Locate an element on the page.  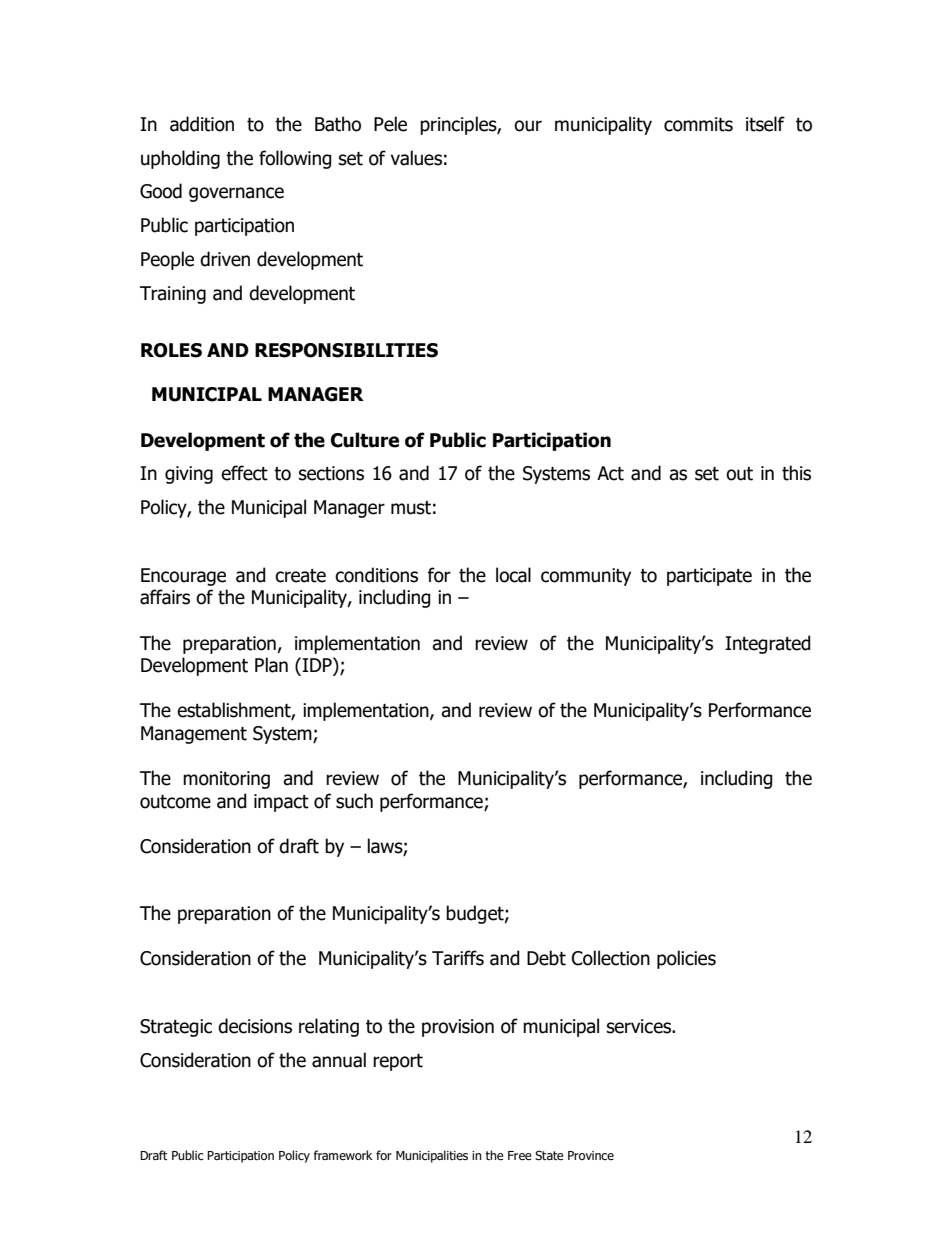
Plan is located at coordinates (271, 665).
